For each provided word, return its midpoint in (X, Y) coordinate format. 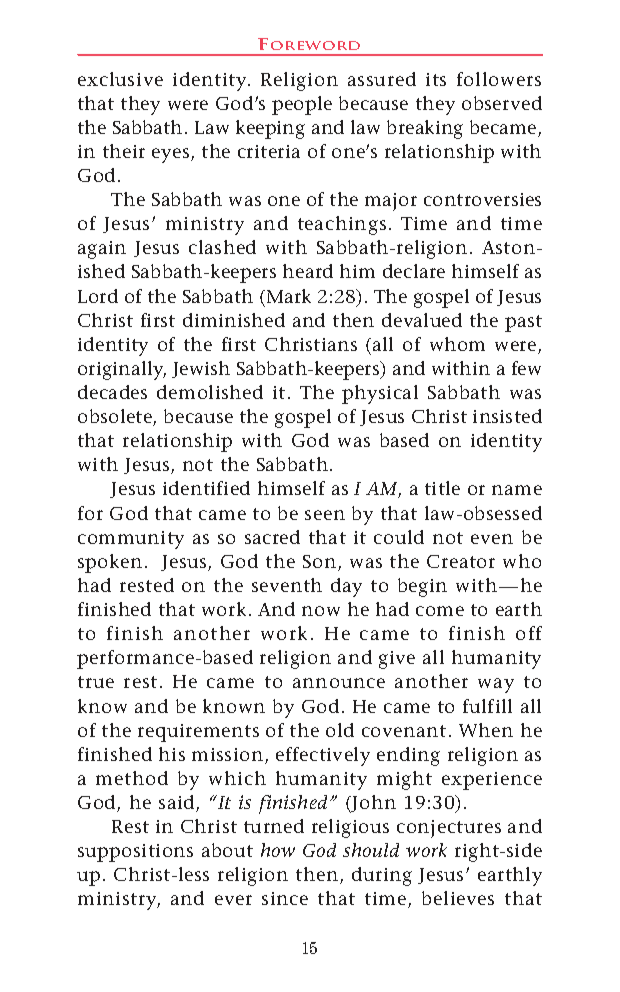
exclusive (120, 79)
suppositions (135, 853)
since (285, 898)
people (302, 105)
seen (325, 515)
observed (502, 103)
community (131, 540)
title (442, 488)
